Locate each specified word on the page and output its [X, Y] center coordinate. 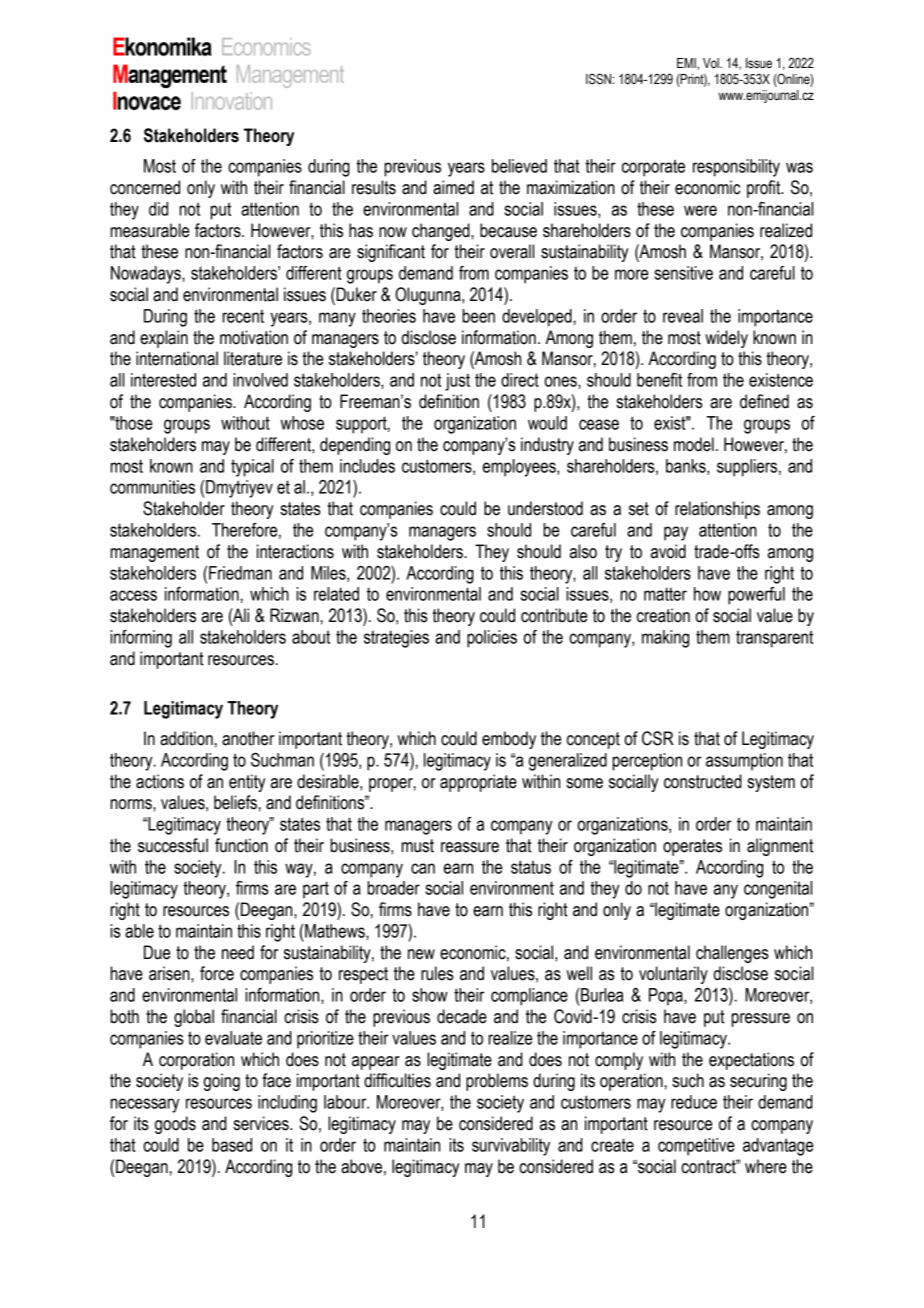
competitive [696, 1147]
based [232, 1145]
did [158, 209]
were [700, 210]
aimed [453, 187]
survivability [511, 1147]
